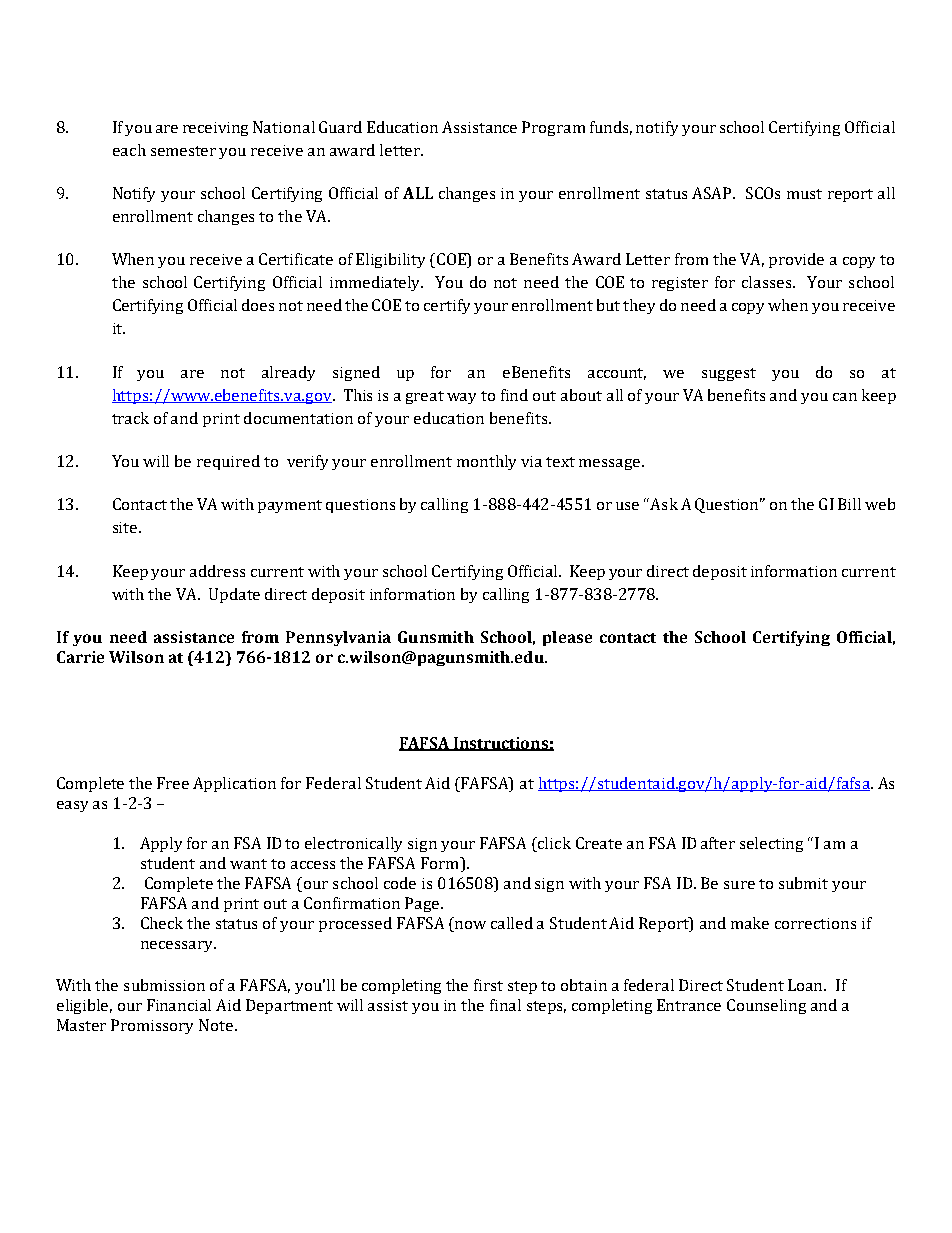 The width and height of the page is (952, 1233). I want to click on monthly, so click(486, 462).
